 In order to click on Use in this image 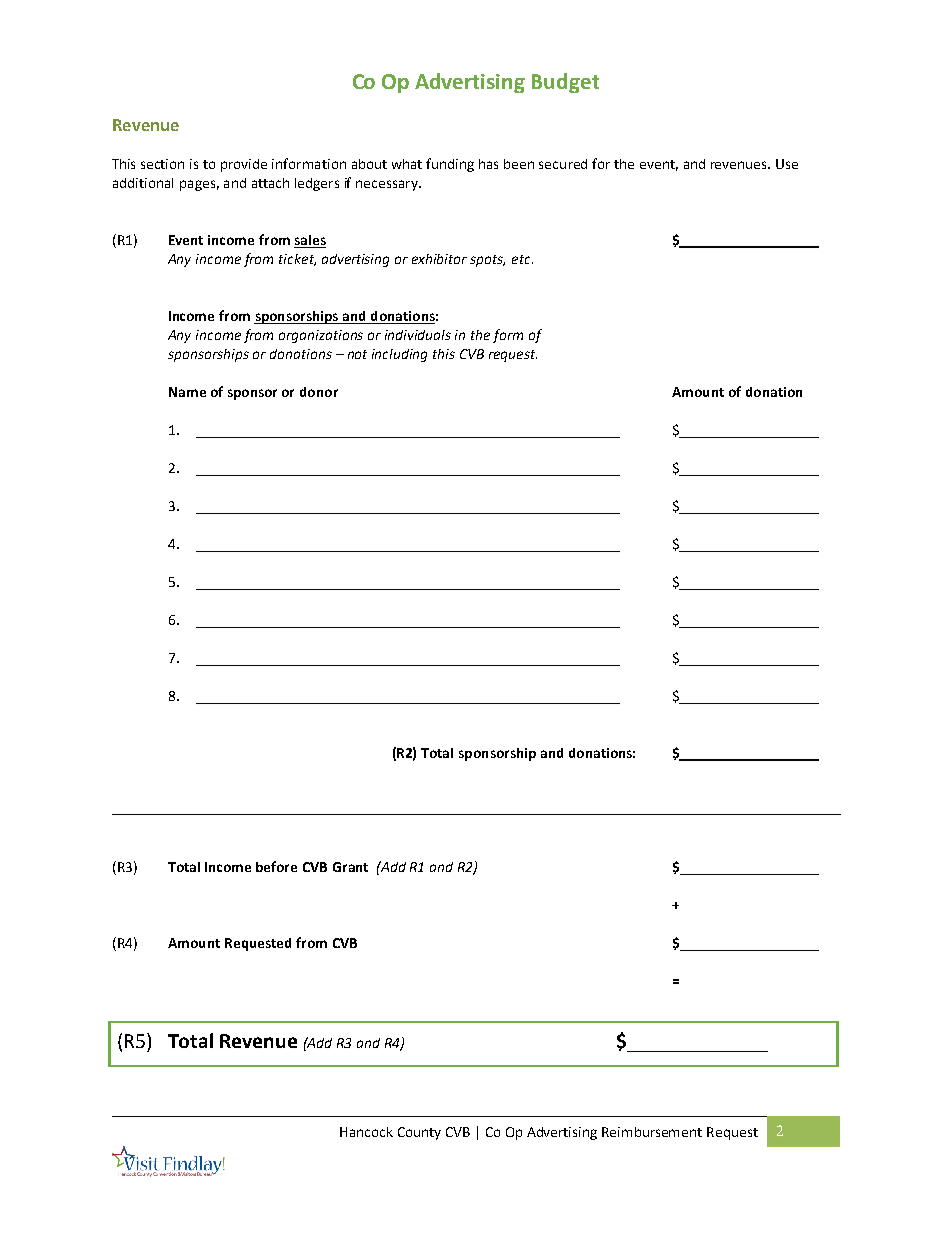, I will do `click(787, 164)`.
